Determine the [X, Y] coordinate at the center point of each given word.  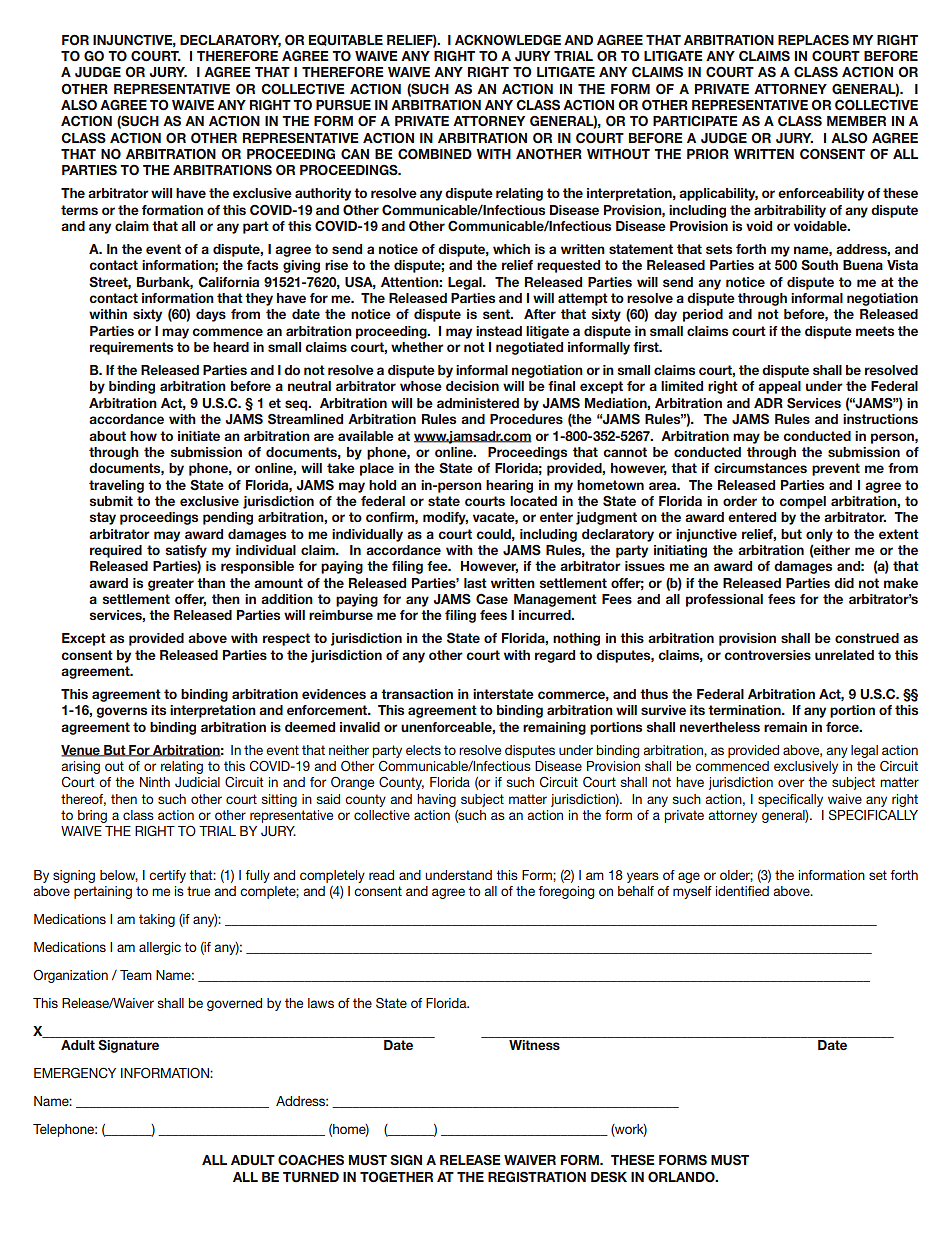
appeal [779, 387]
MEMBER [856, 121]
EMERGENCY [75, 1073]
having [436, 800]
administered [478, 403]
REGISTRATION [537, 1177]
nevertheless [720, 727]
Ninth [155, 782]
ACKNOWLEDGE [508, 40]
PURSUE [343, 105]
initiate [199, 436]
